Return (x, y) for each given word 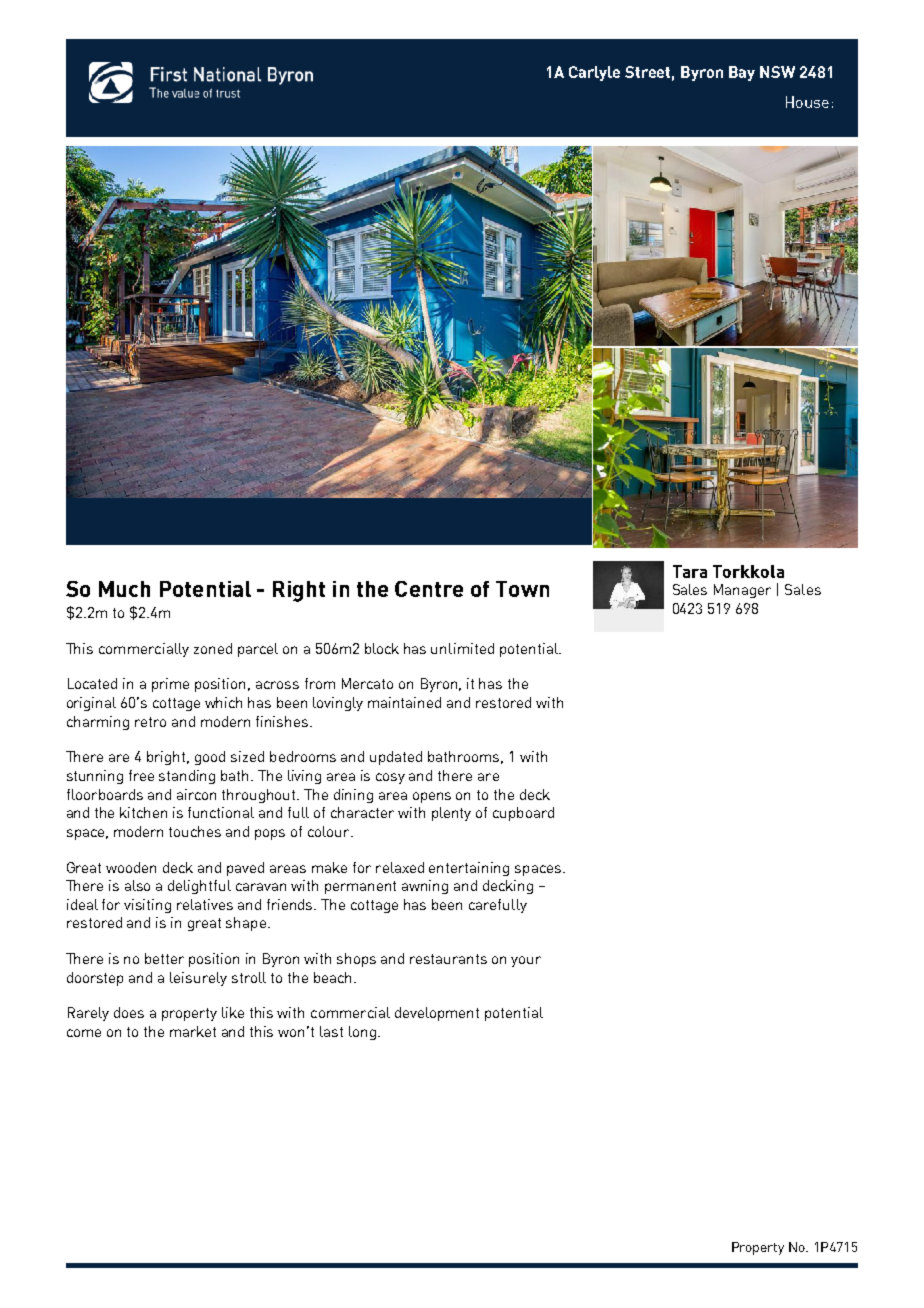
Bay (742, 73)
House (807, 102)
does (129, 1012)
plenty (451, 814)
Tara (690, 571)
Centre (429, 589)
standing (187, 777)
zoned (213, 648)
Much (124, 589)
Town (522, 589)
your (526, 961)
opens (432, 797)
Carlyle (594, 73)
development (437, 1014)
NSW (777, 72)
